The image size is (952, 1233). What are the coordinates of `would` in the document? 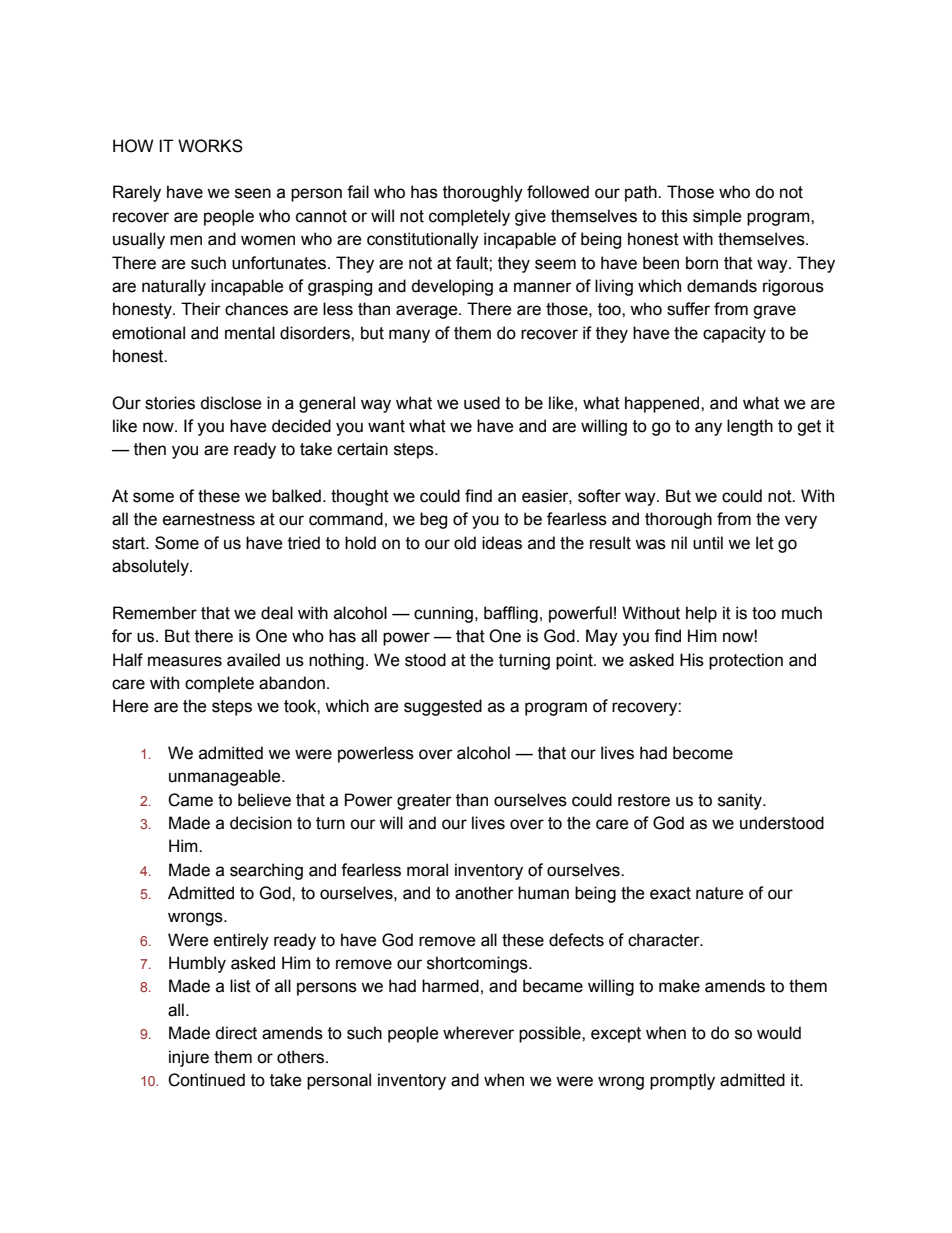 It's located at (779, 1033).
